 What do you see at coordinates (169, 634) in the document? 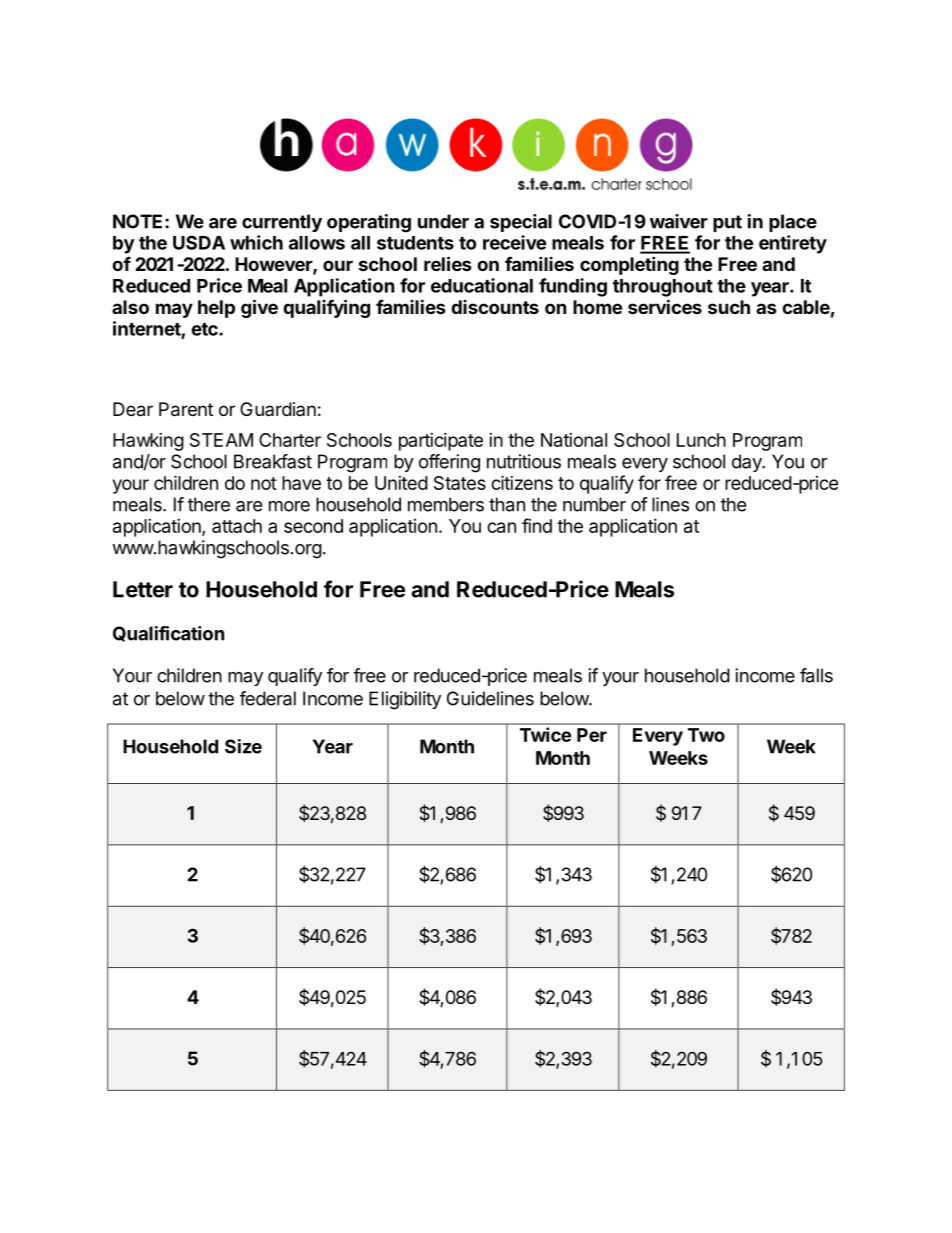
I see `Qualification` at bounding box center [169, 634].
